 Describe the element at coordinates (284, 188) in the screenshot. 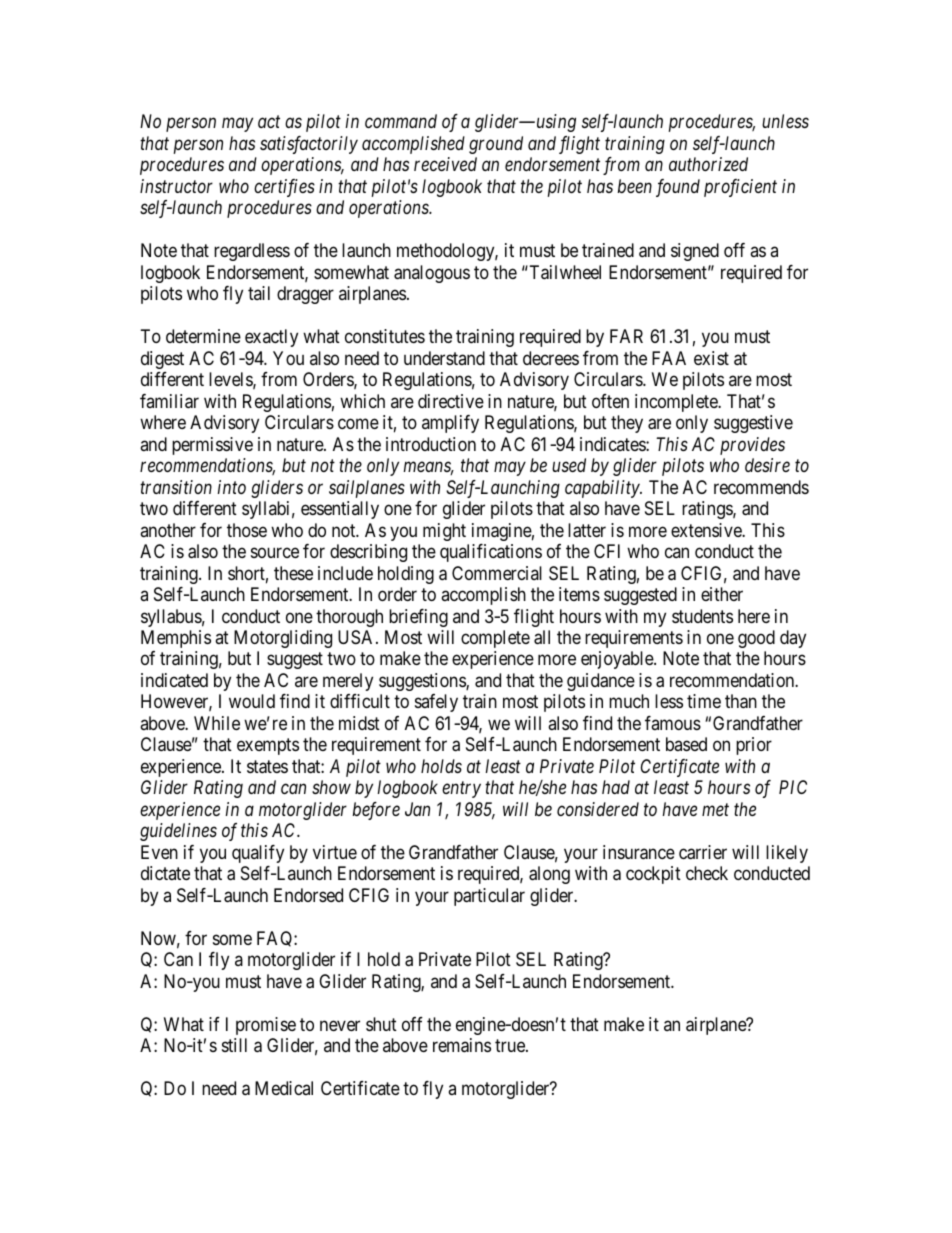

I see `certifies` at that location.
